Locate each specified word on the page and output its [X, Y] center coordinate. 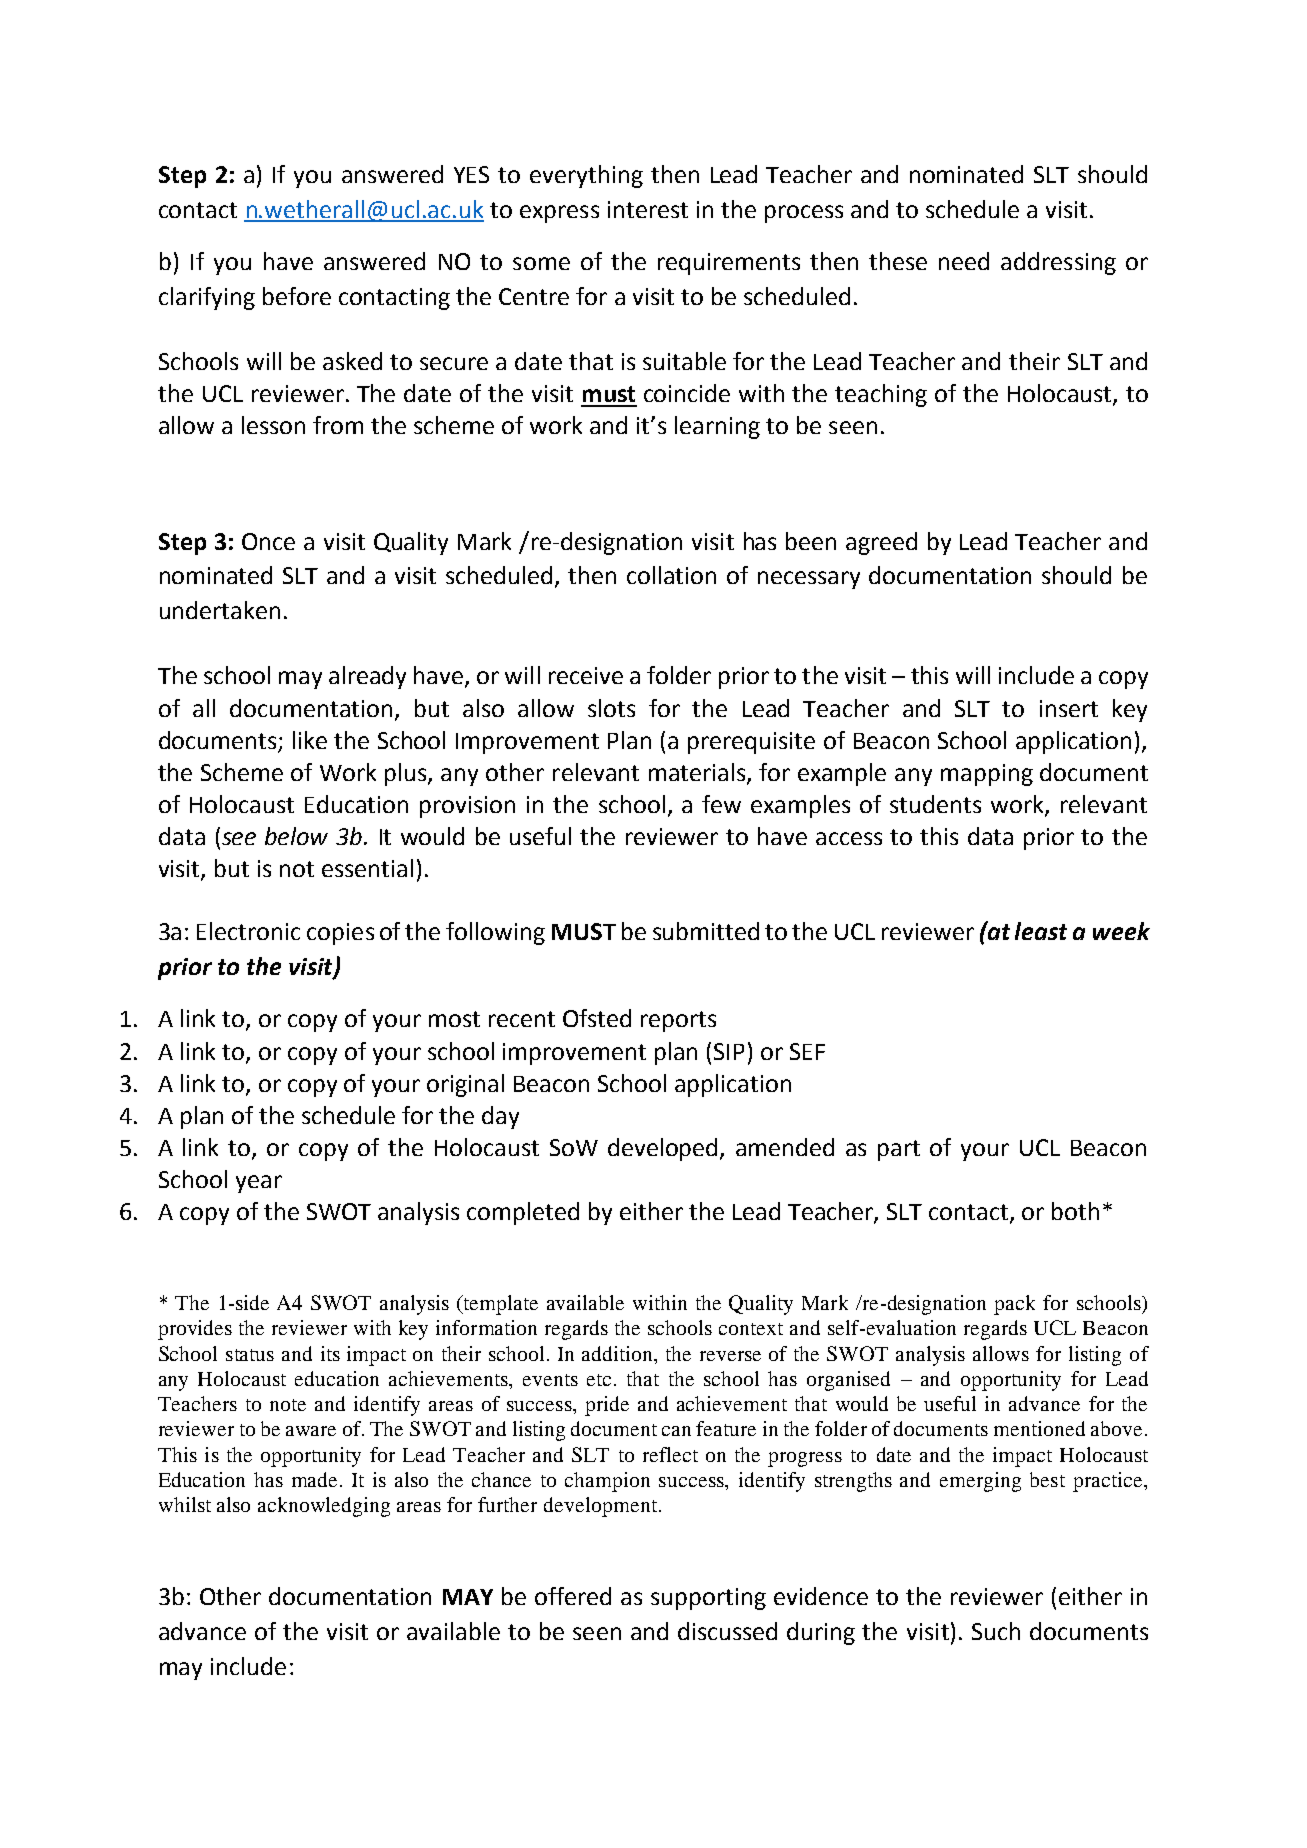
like [310, 740]
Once [268, 541]
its [330, 1353]
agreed [881, 543]
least [1041, 931]
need [964, 261]
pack [1014, 1305]
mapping [987, 775]
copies [340, 934]
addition [619, 1353]
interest [648, 209]
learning [717, 427]
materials [698, 773]
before [297, 296]
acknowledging [324, 1507]
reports [678, 1021]
